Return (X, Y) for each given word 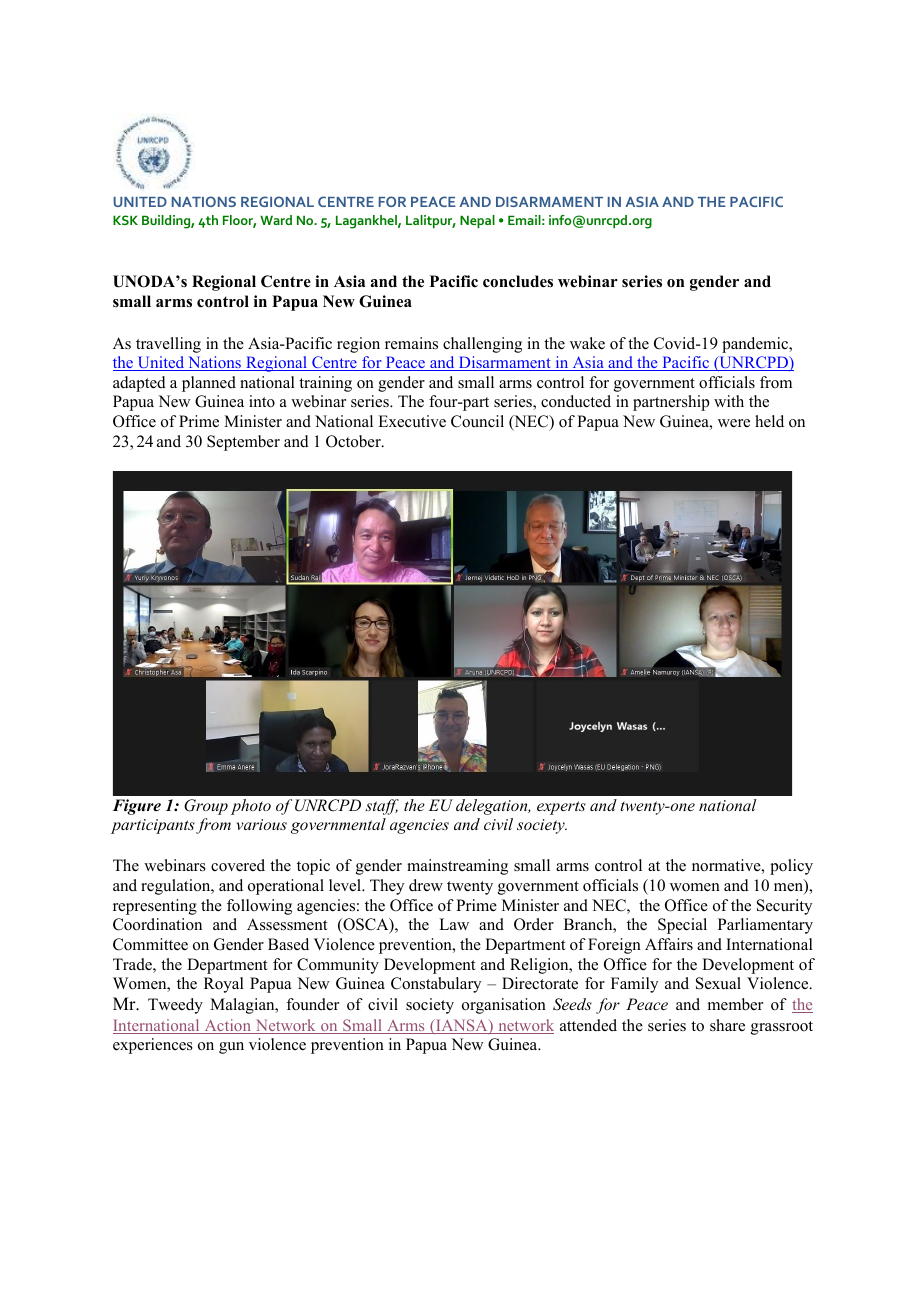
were (734, 423)
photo (251, 807)
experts (561, 808)
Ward (276, 220)
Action (227, 1026)
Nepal (477, 221)
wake (587, 343)
